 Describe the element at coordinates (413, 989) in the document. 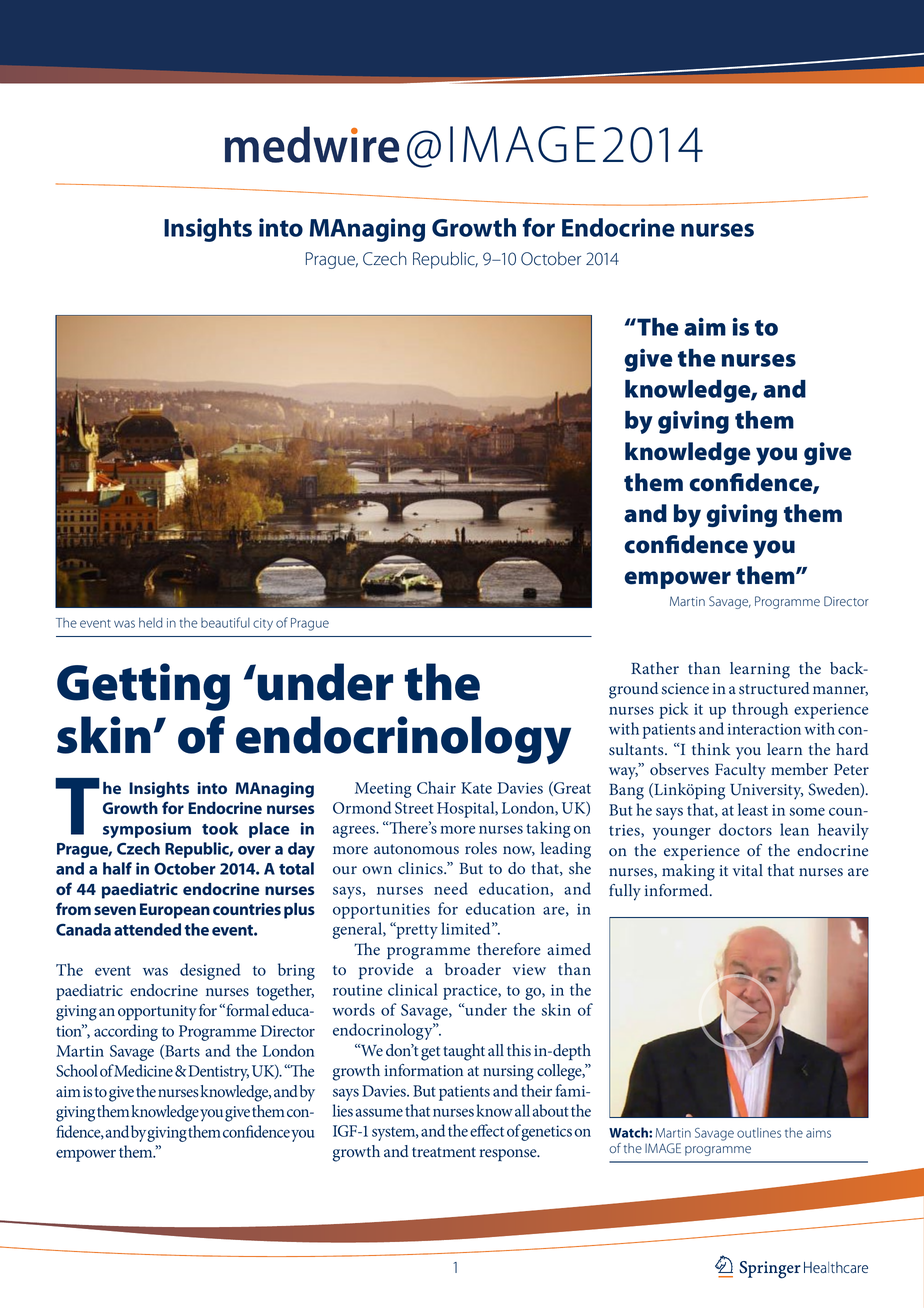

I see `clinical` at that location.
